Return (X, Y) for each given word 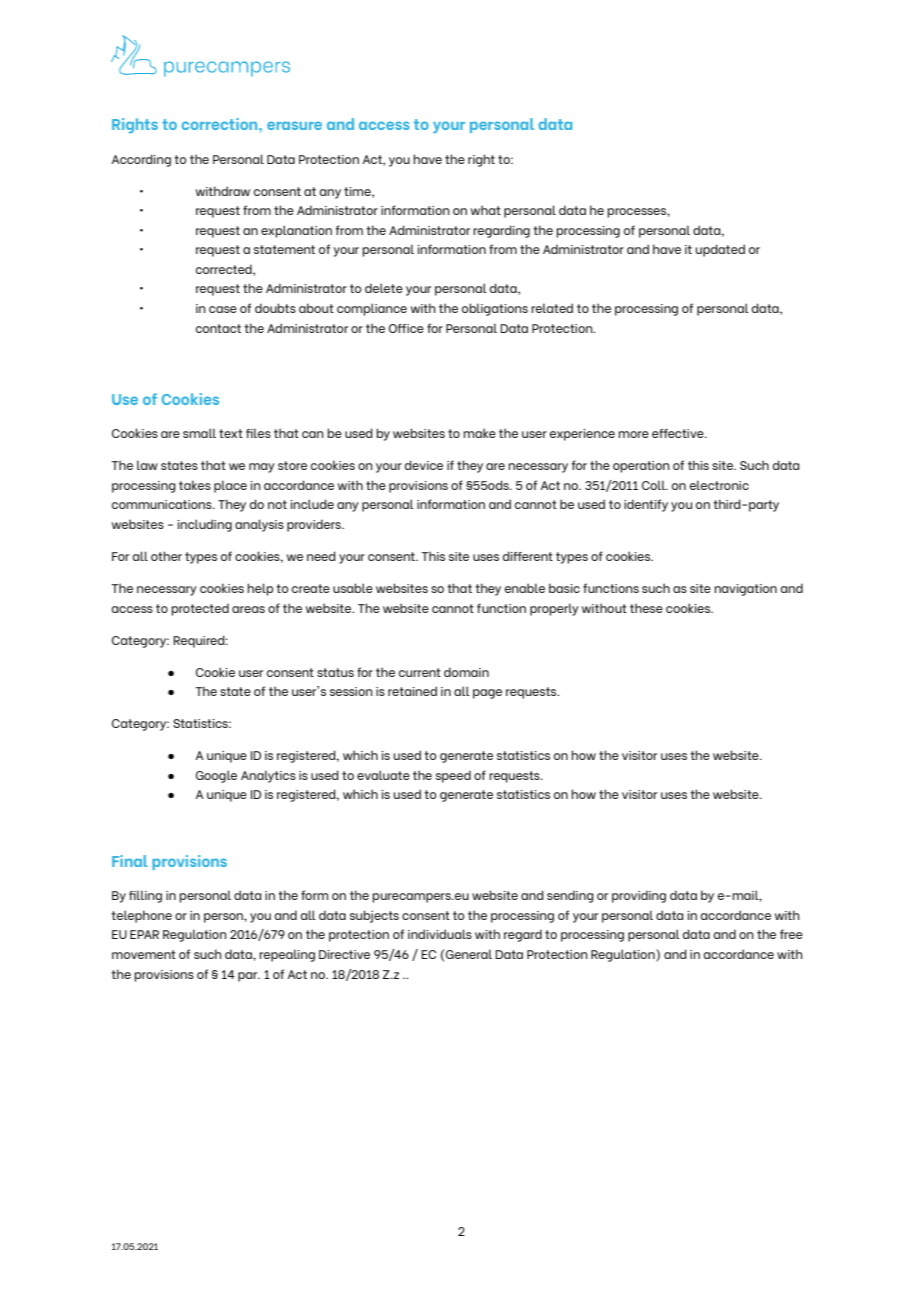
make (479, 433)
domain (466, 672)
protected (200, 609)
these (646, 608)
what (486, 210)
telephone (141, 916)
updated (720, 250)
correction (221, 124)
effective (679, 433)
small (199, 433)
